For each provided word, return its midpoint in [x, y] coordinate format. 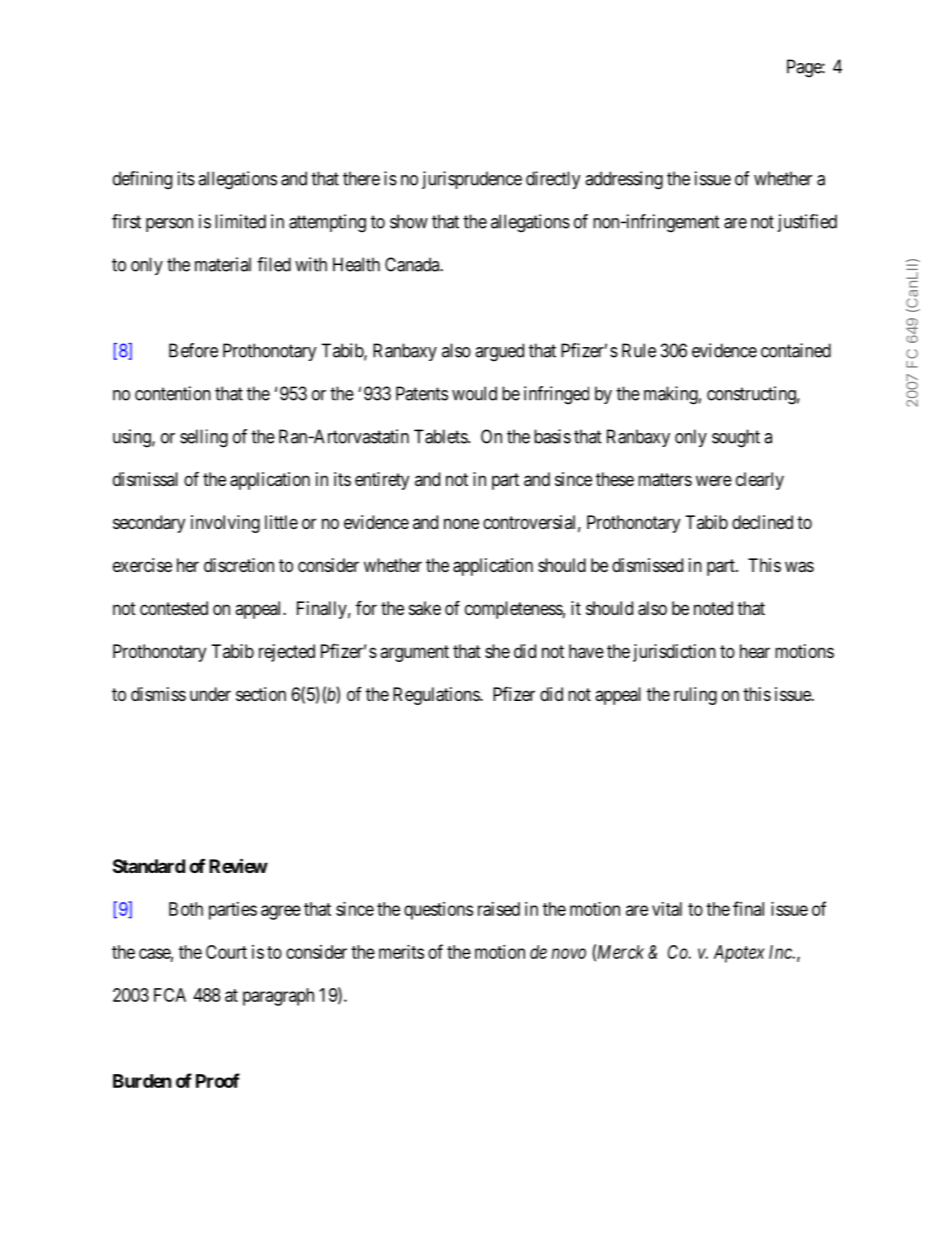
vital [667, 909]
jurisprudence [472, 180]
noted [713, 608]
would [474, 393]
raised [499, 909]
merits [401, 952]
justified [807, 223]
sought [736, 438]
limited [240, 221]
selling [204, 438]
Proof [218, 1080]
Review [238, 865]
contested [174, 608]
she [497, 651]
